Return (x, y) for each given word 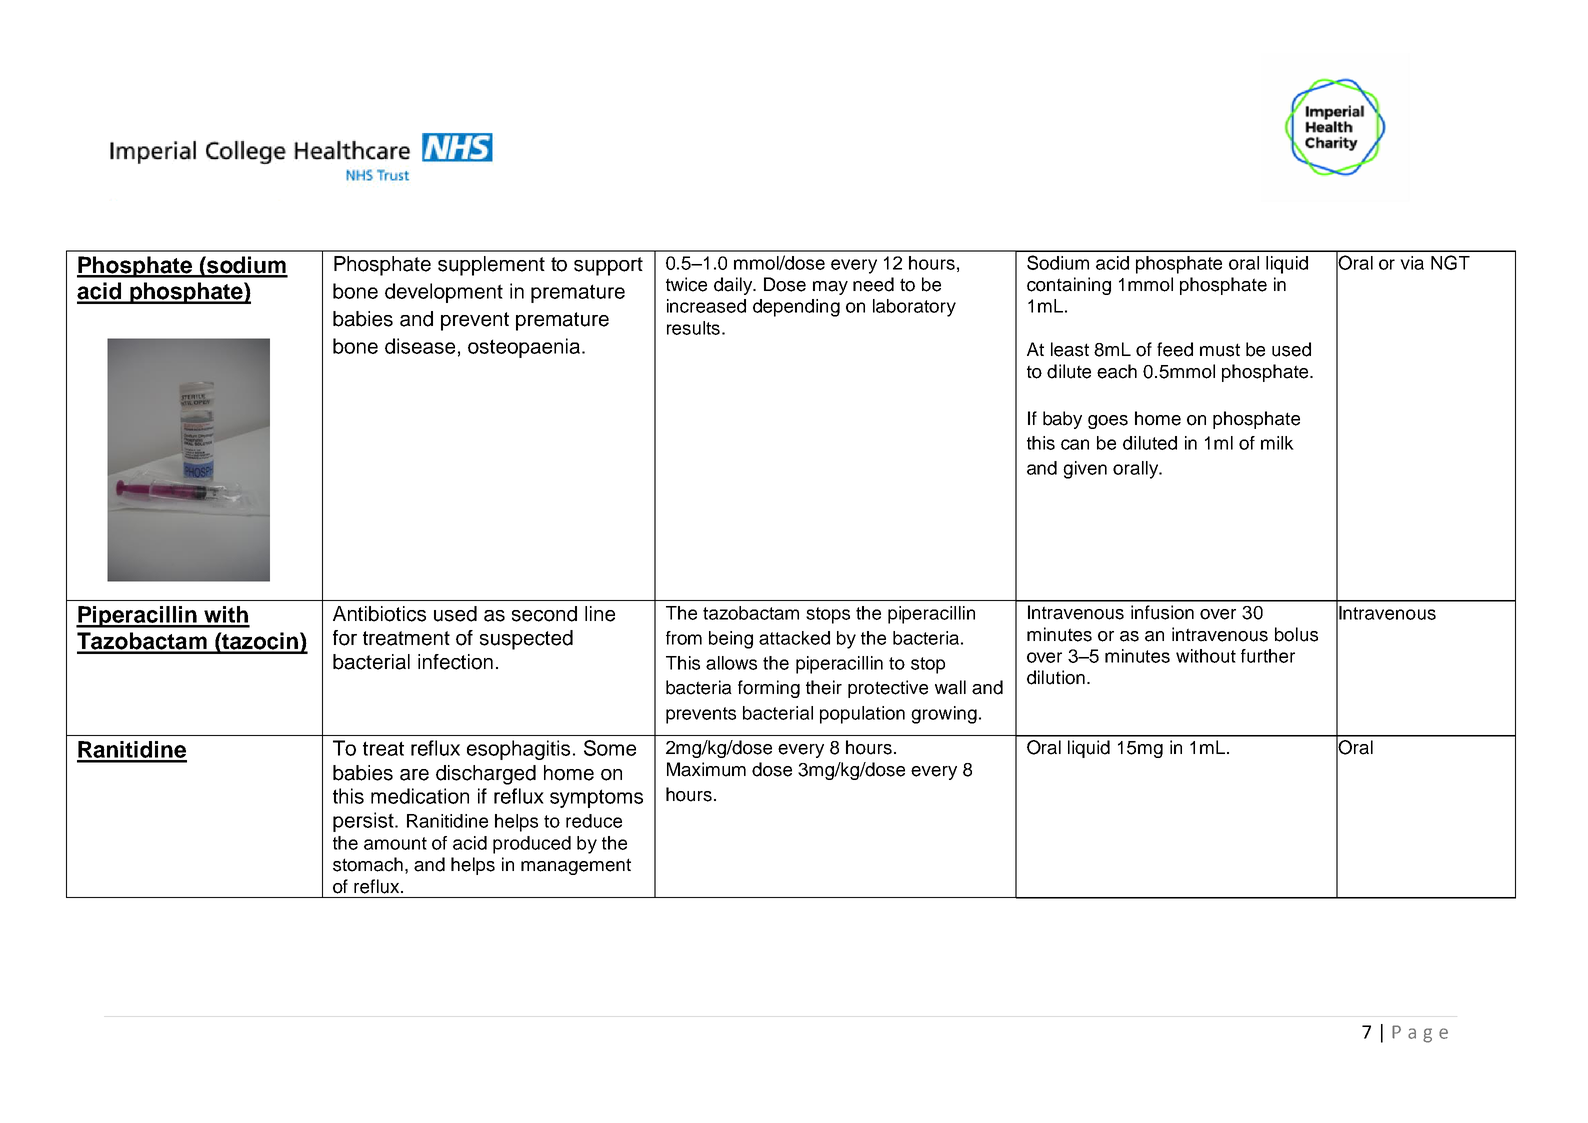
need (873, 284)
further (1268, 656)
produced (532, 845)
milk (1277, 443)
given (1085, 470)
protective (888, 689)
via (1412, 263)
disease (420, 346)
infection (455, 662)
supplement (491, 266)
